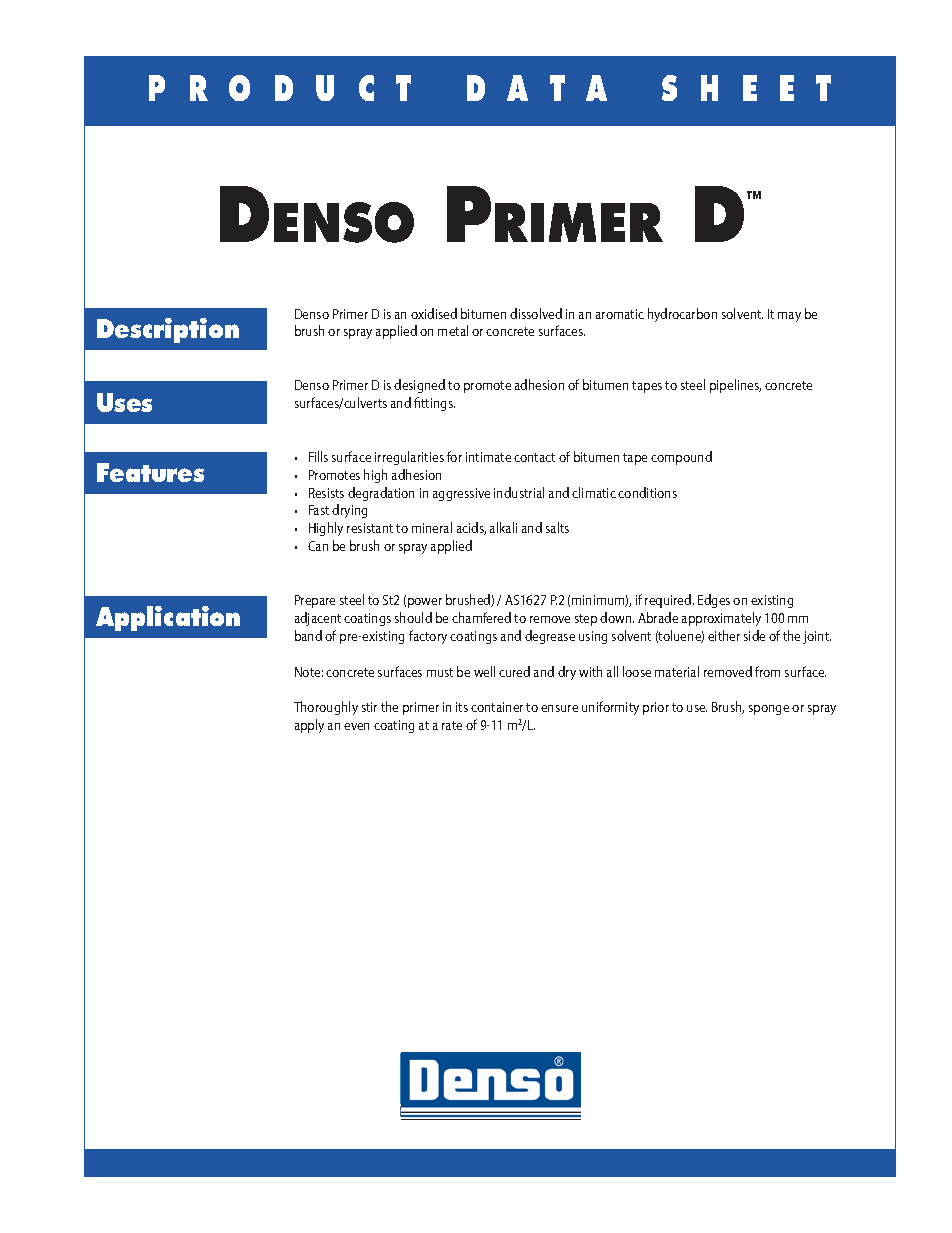 The height and width of the image is (1233, 952). What do you see at coordinates (488, 457) in the image?
I see `intimate` at bounding box center [488, 457].
